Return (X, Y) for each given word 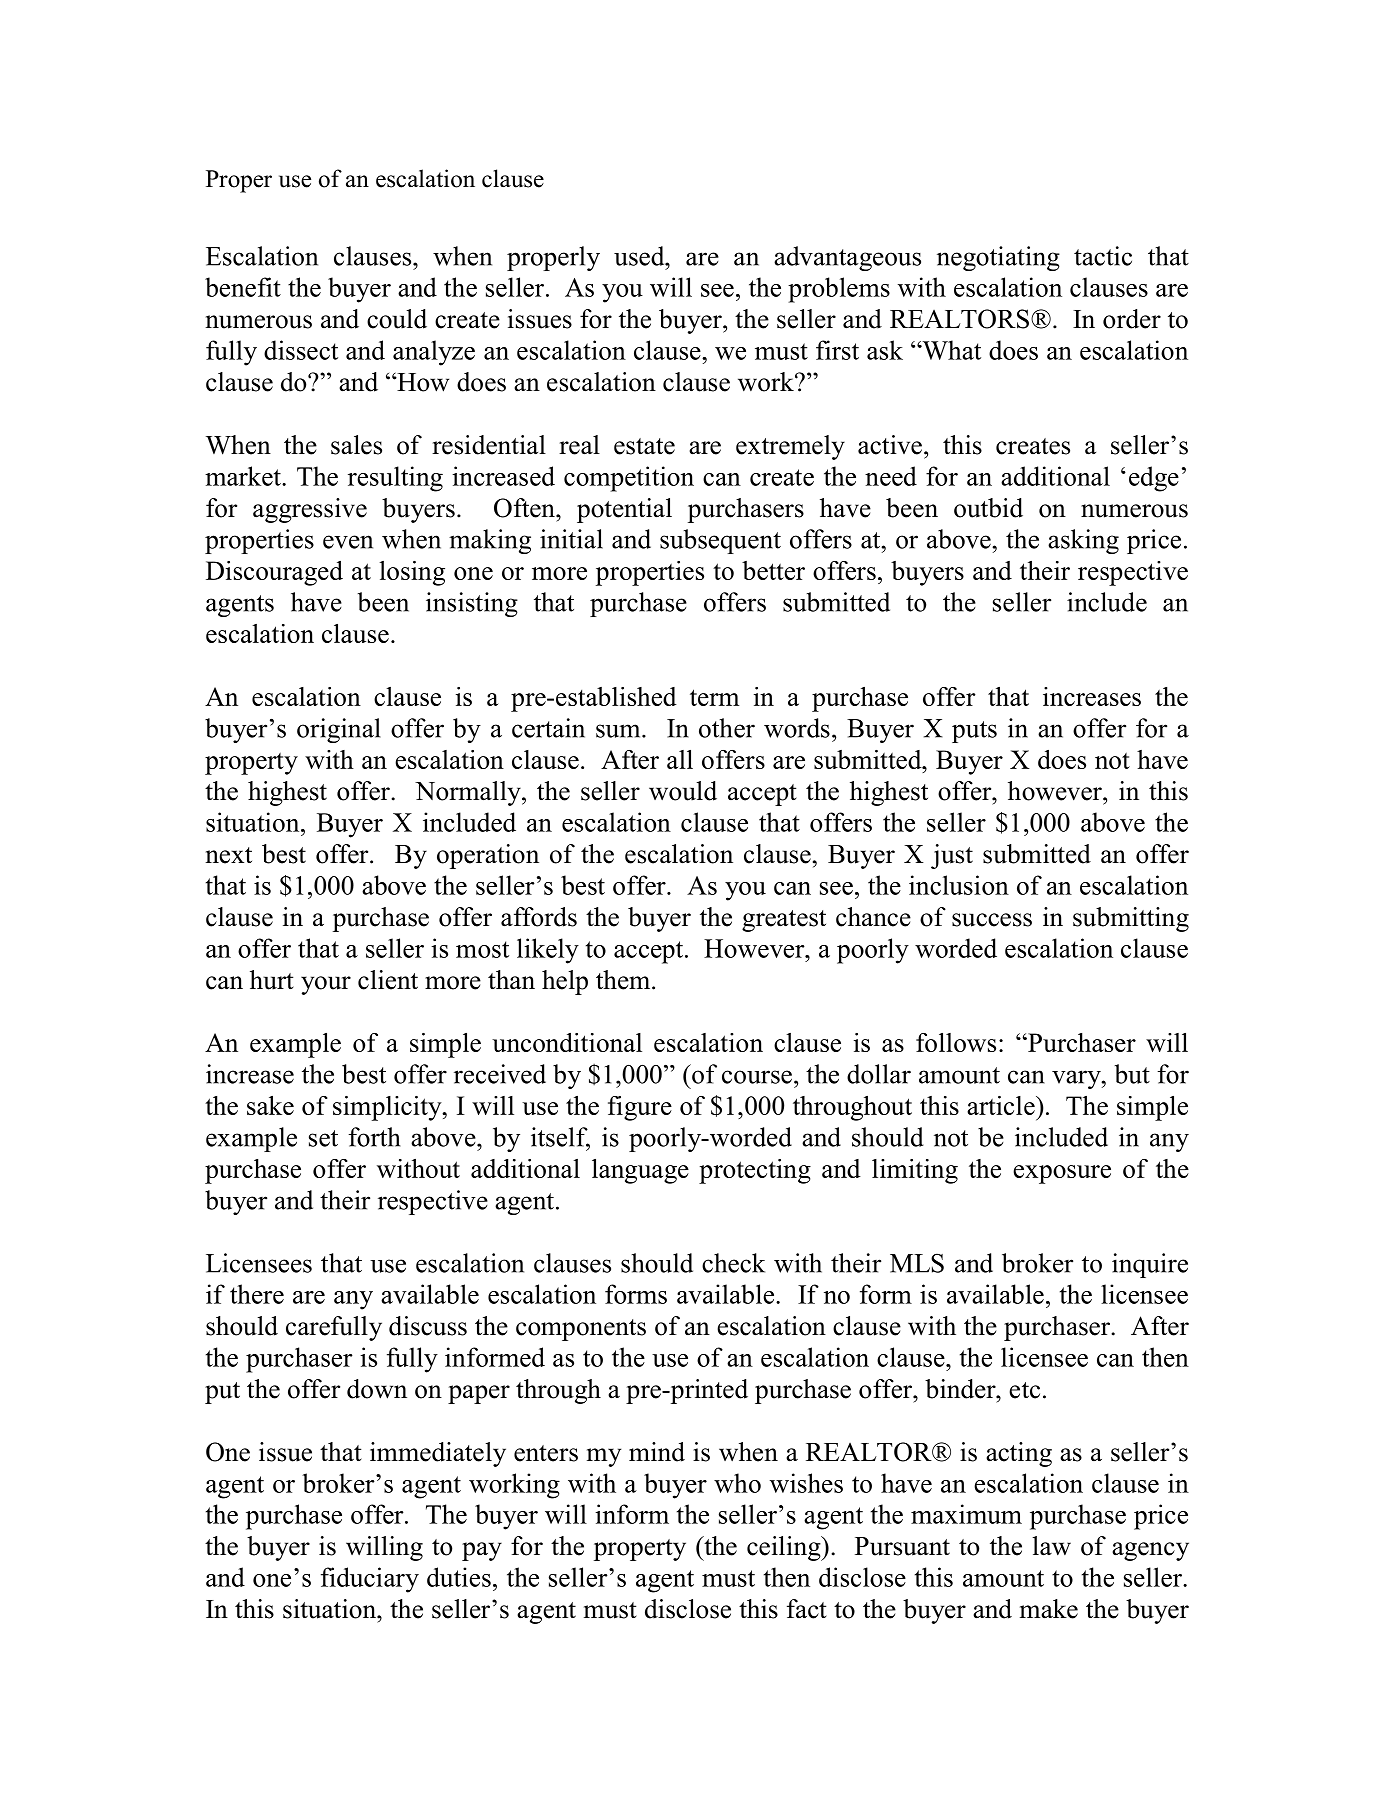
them (624, 980)
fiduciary (370, 1580)
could (397, 319)
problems (839, 290)
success (992, 920)
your (326, 985)
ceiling (785, 1548)
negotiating (998, 258)
